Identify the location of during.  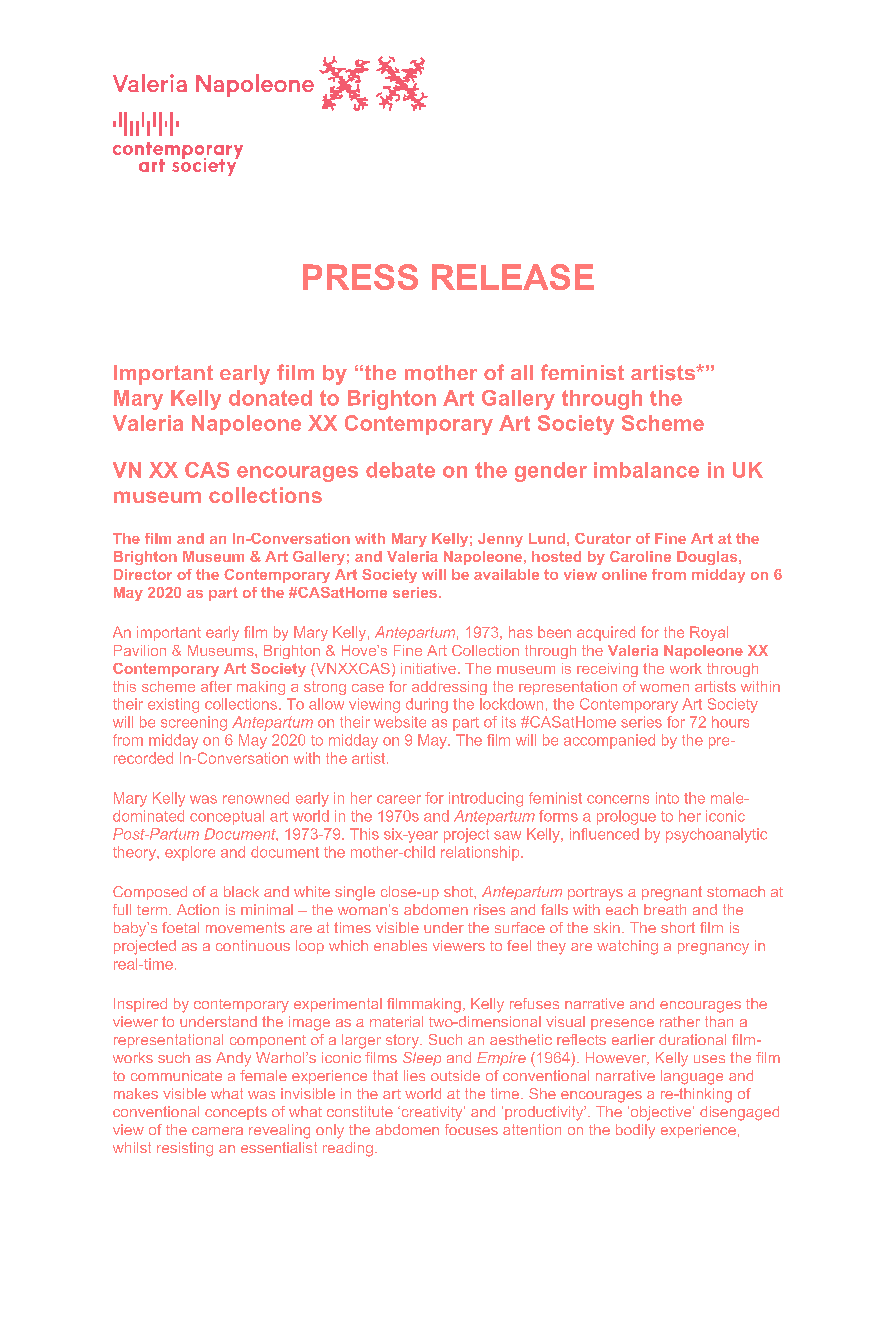
(427, 705).
